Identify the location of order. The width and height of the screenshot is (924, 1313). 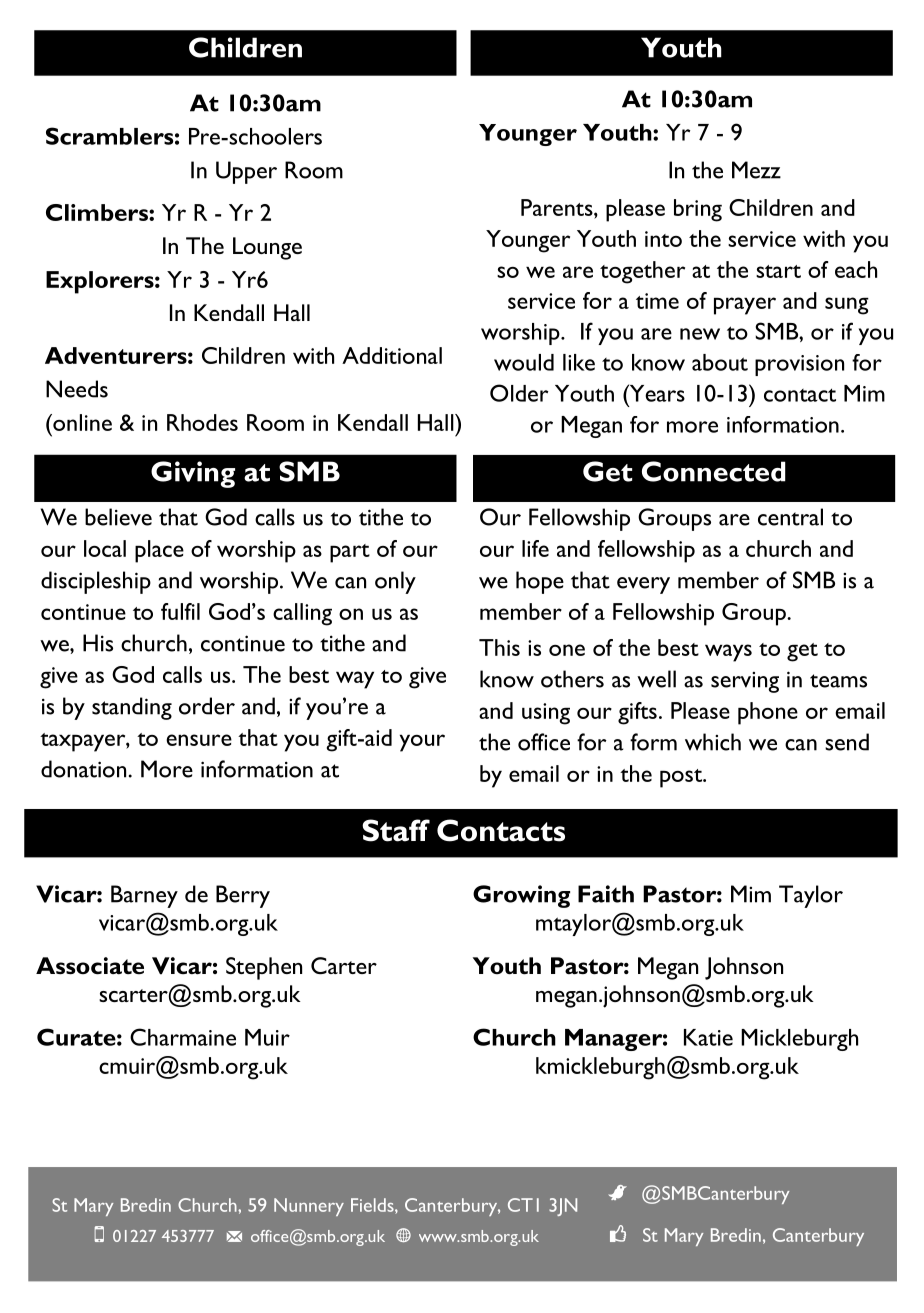
(207, 706).
